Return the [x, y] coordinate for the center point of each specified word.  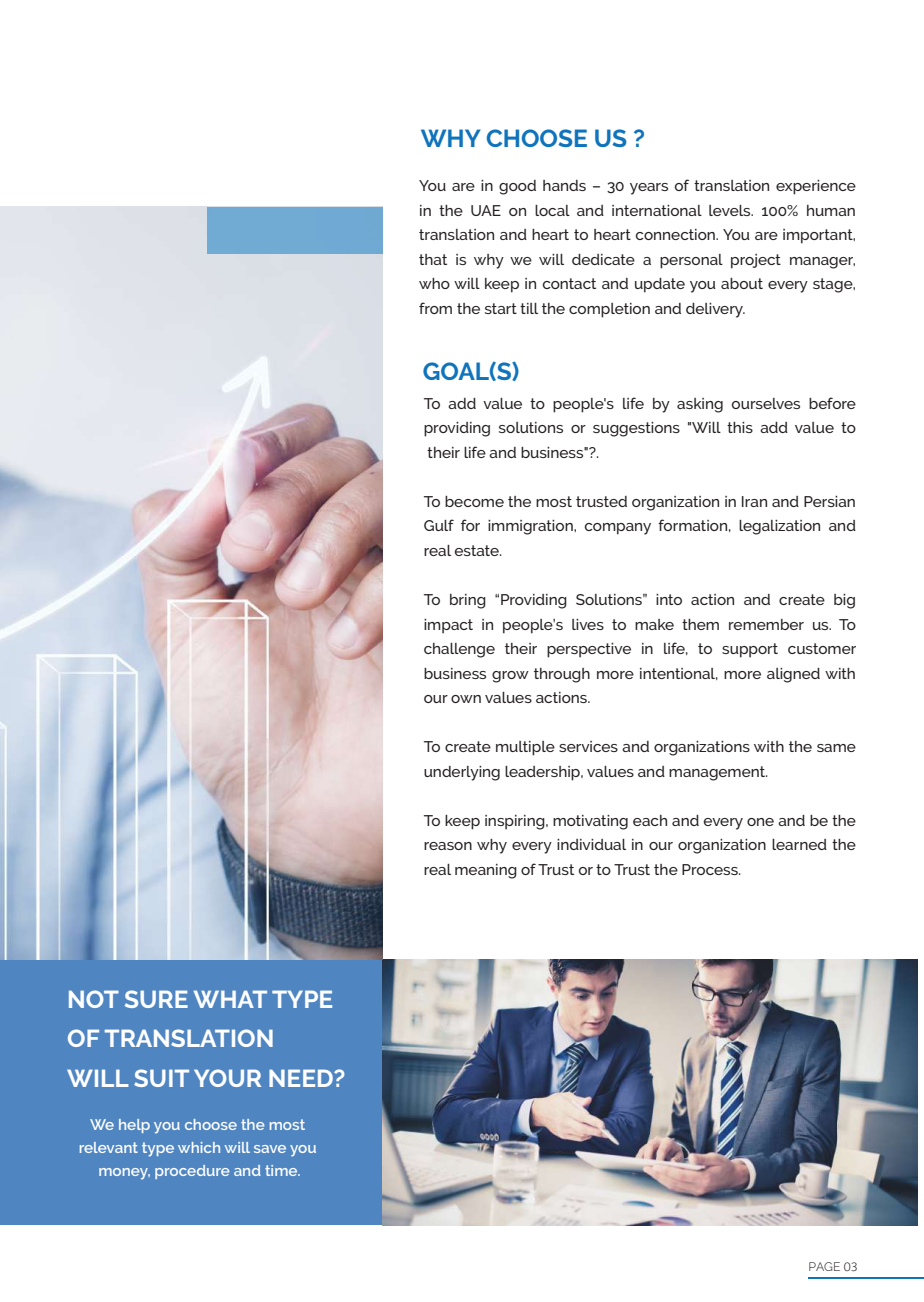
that [433, 259]
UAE [486, 210]
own [466, 699]
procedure [192, 1172]
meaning [486, 871]
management [718, 773]
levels [731, 210]
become [474, 501]
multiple [525, 748]
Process [711, 869]
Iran [754, 501]
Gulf [439, 525]
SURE [156, 999]
